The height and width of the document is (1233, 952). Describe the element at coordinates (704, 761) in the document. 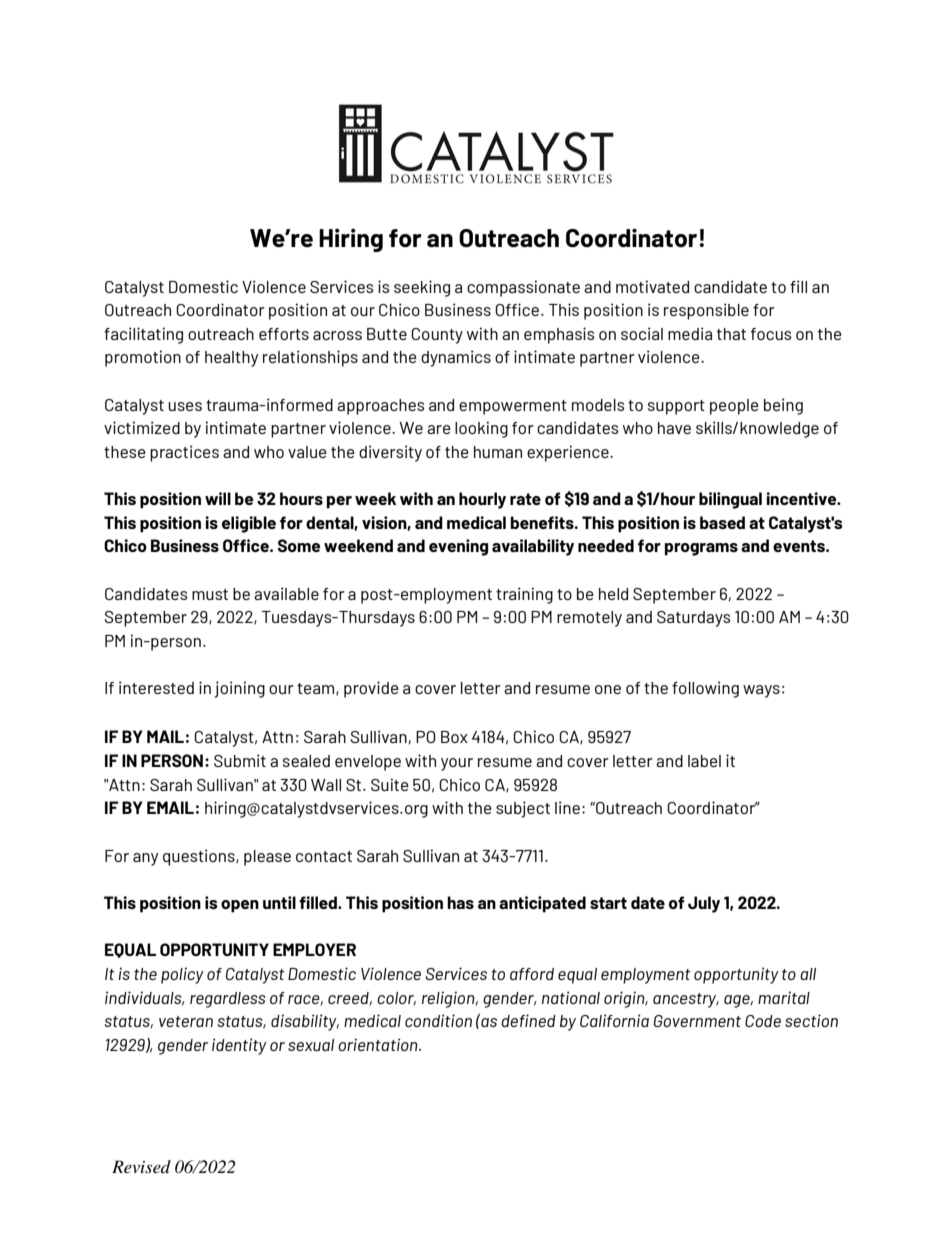

I see `label` at that location.
